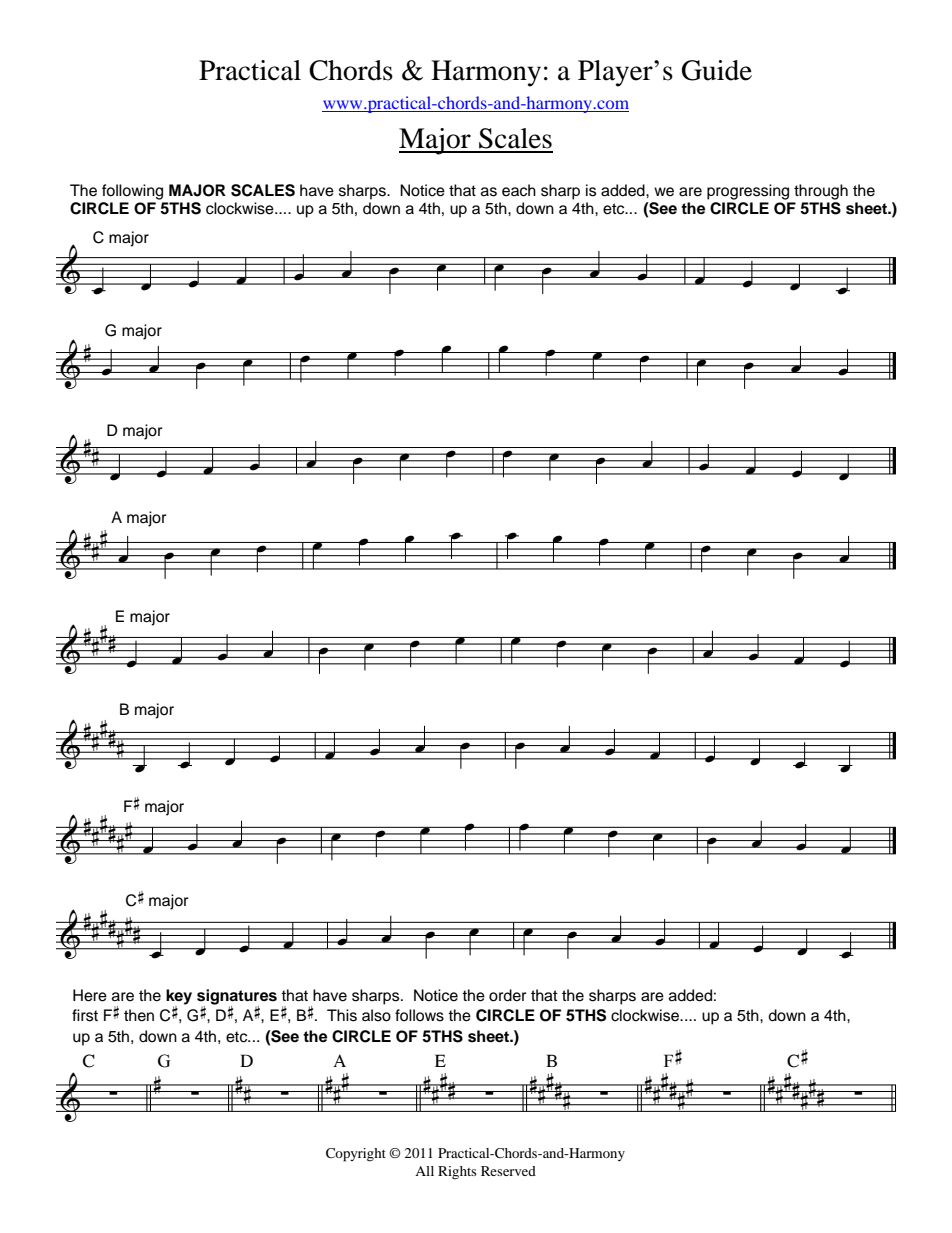 This screenshot has width=952, height=1233. What do you see at coordinates (717, 70) in the screenshot?
I see `Guide` at bounding box center [717, 70].
